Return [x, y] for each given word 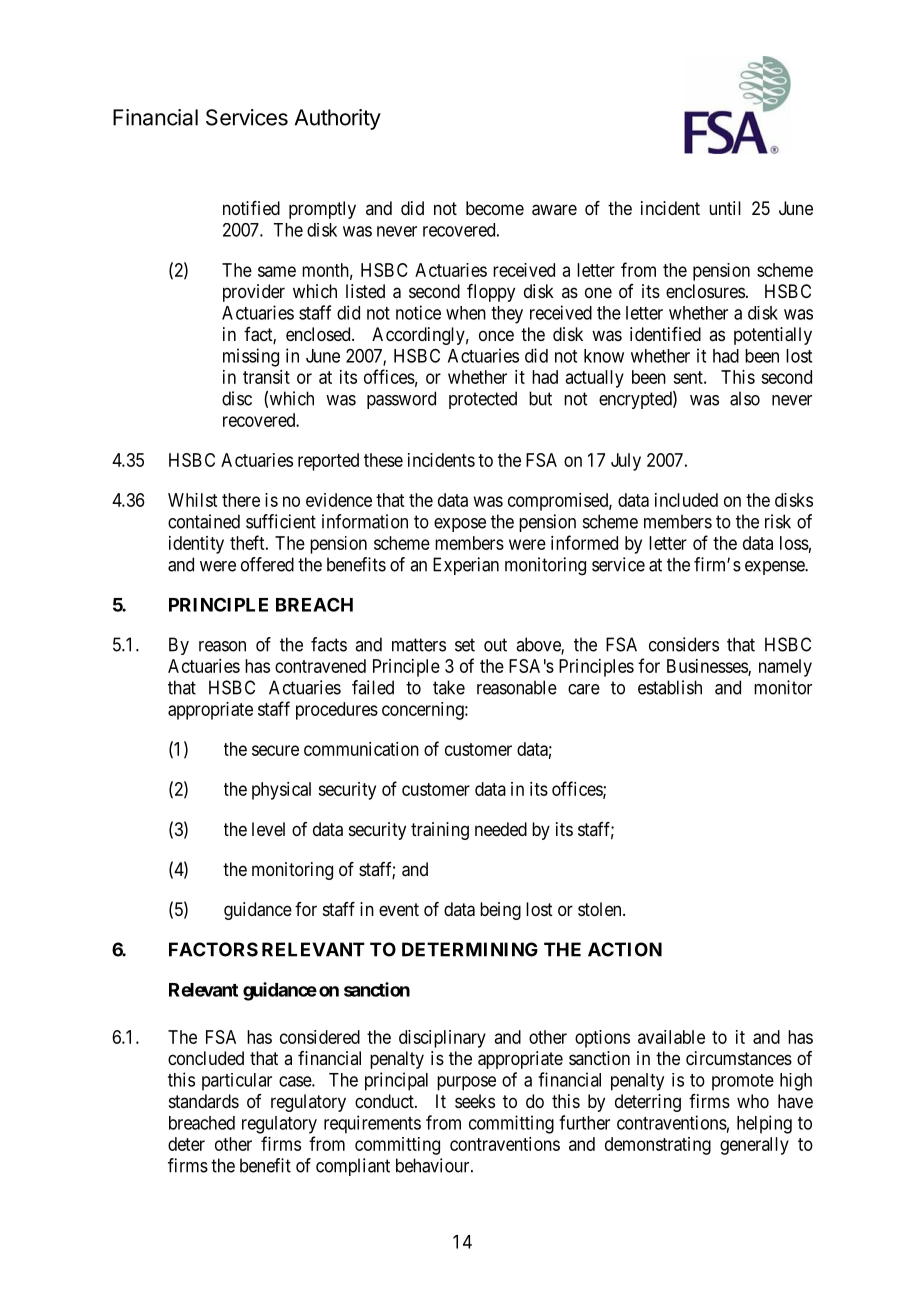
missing [251, 357]
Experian [466, 566]
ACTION [625, 949]
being [500, 911]
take [449, 687]
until [725, 208]
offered [267, 564]
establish [670, 687]
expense [775, 568]
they [507, 315]
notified [251, 208]
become [495, 208]
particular [237, 1082]
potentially [773, 336]
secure [275, 750]
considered [320, 1037]
